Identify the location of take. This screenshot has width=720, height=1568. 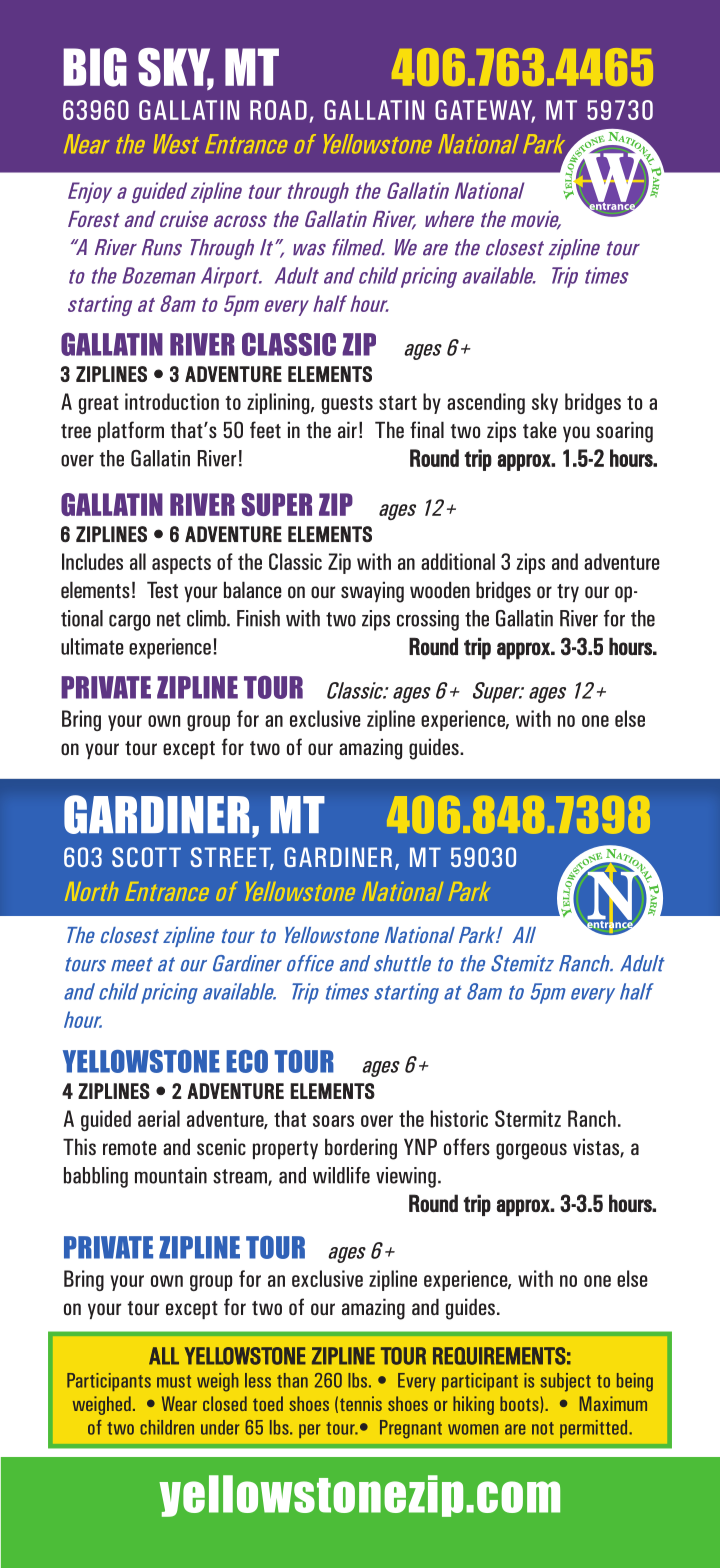
(540, 429).
